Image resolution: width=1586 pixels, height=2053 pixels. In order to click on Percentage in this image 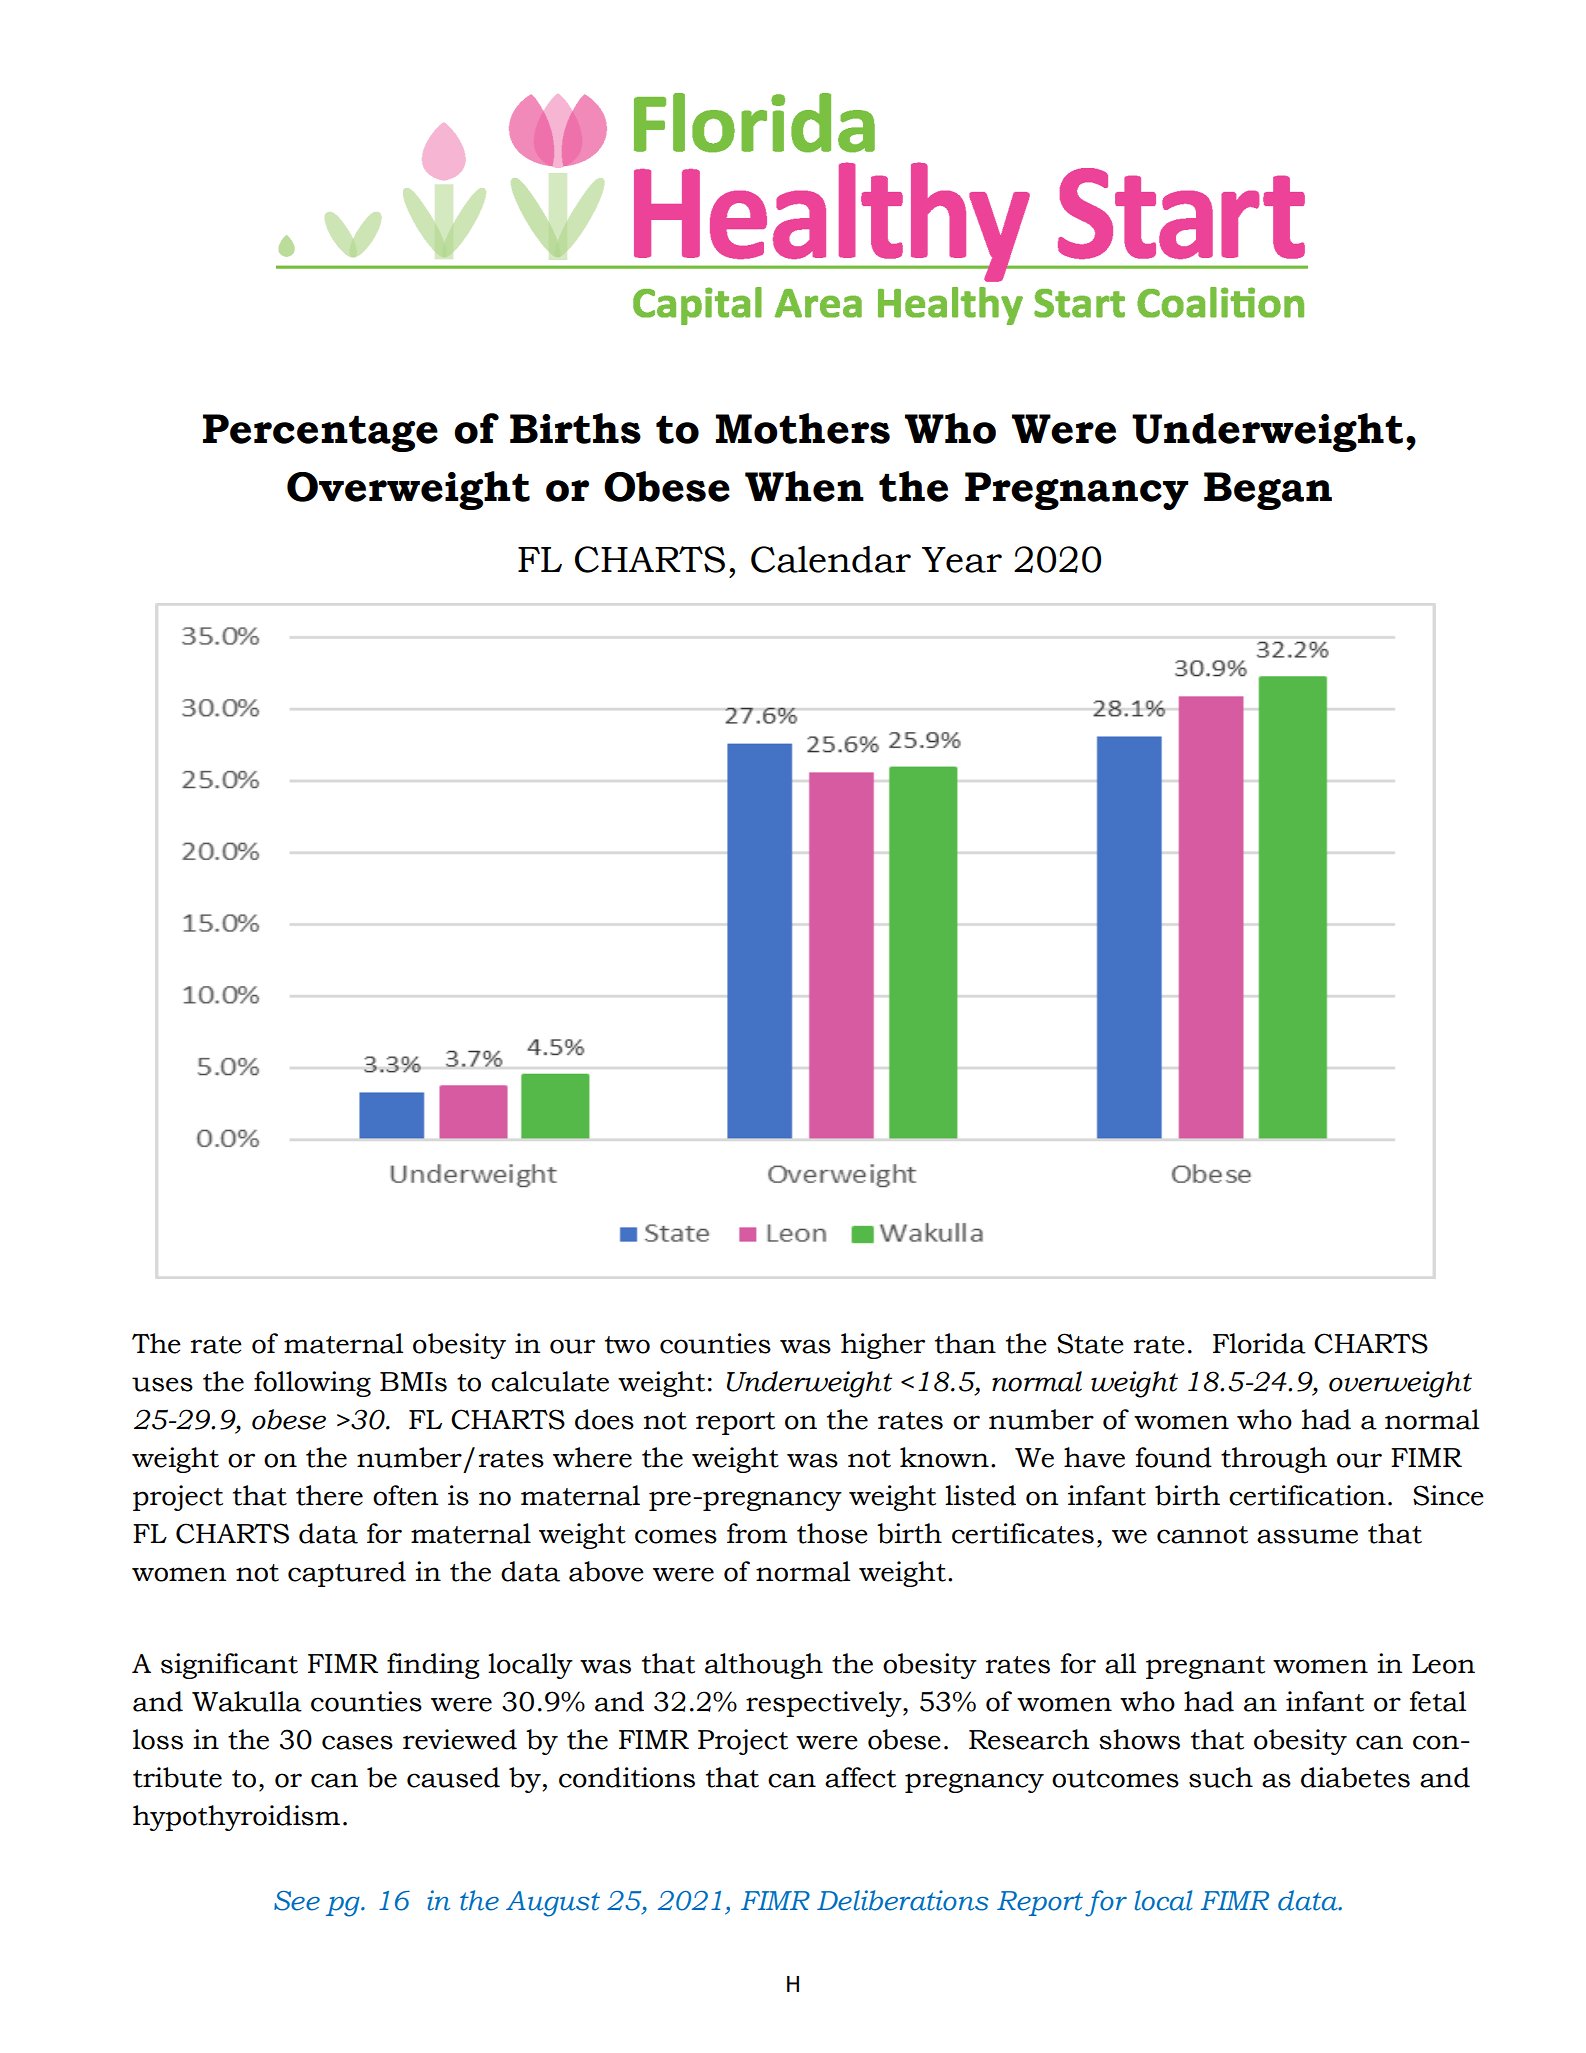, I will do `click(320, 433)`.
